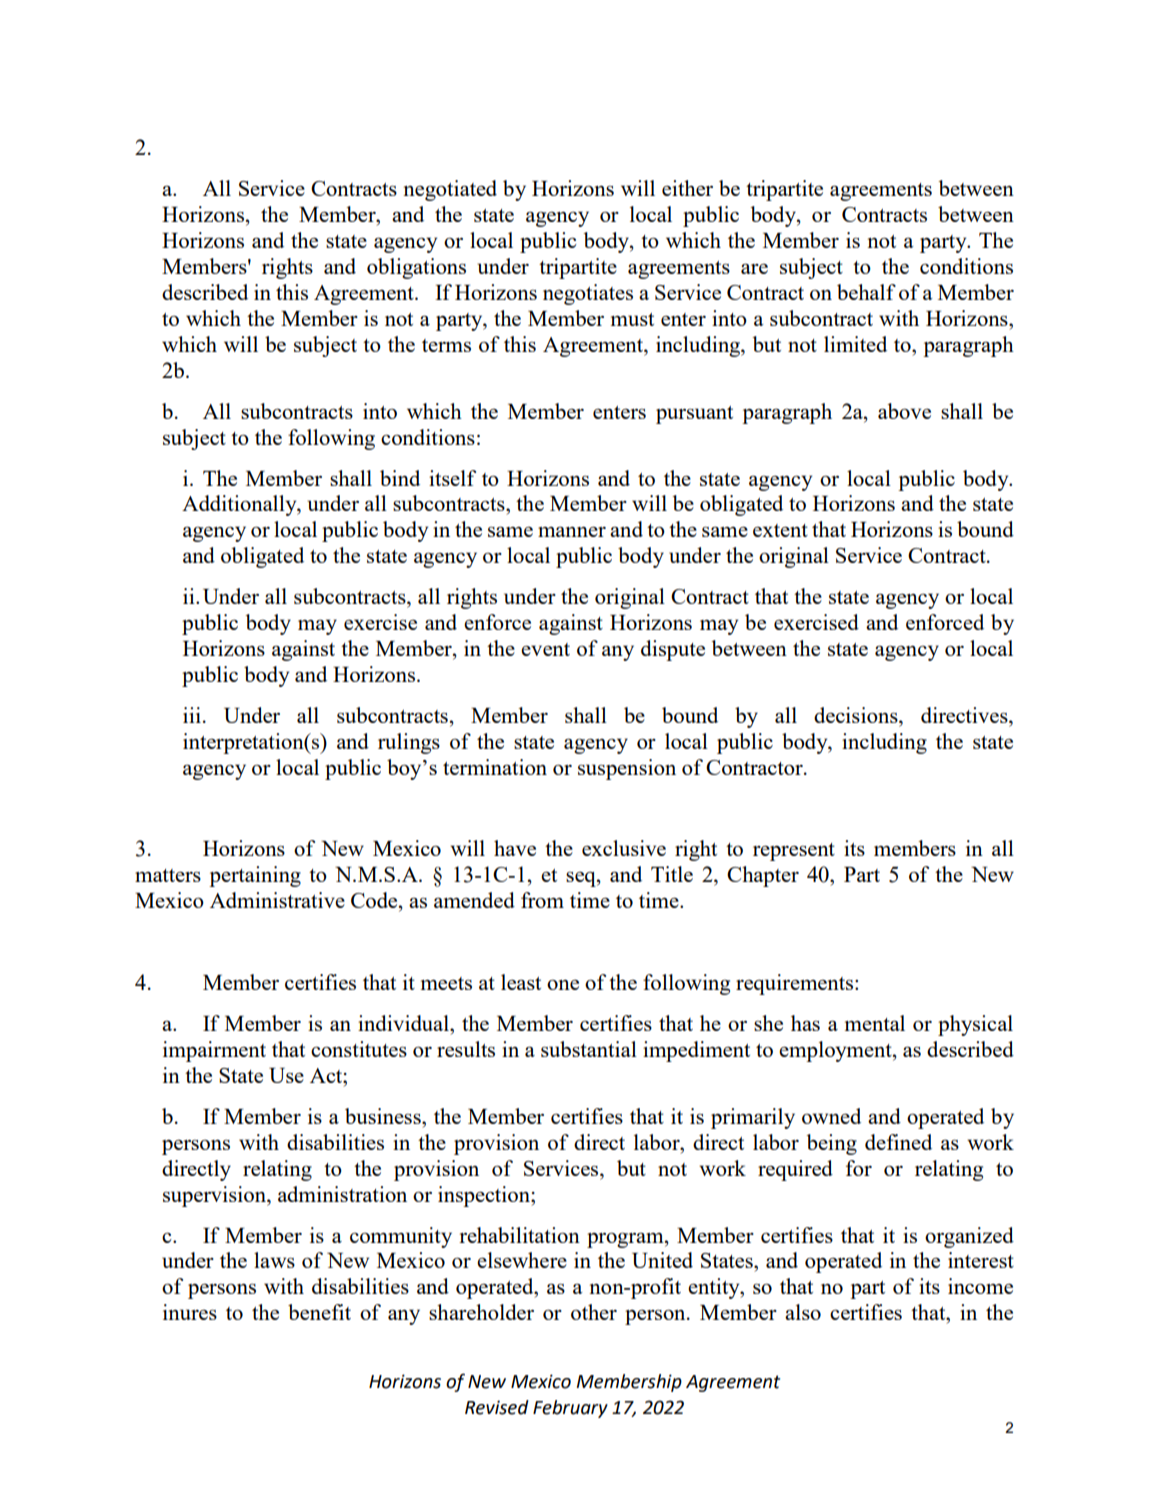 This page has height=1487, width=1149. What do you see at coordinates (319, 1312) in the page?
I see `benefit` at bounding box center [319, 1312].
